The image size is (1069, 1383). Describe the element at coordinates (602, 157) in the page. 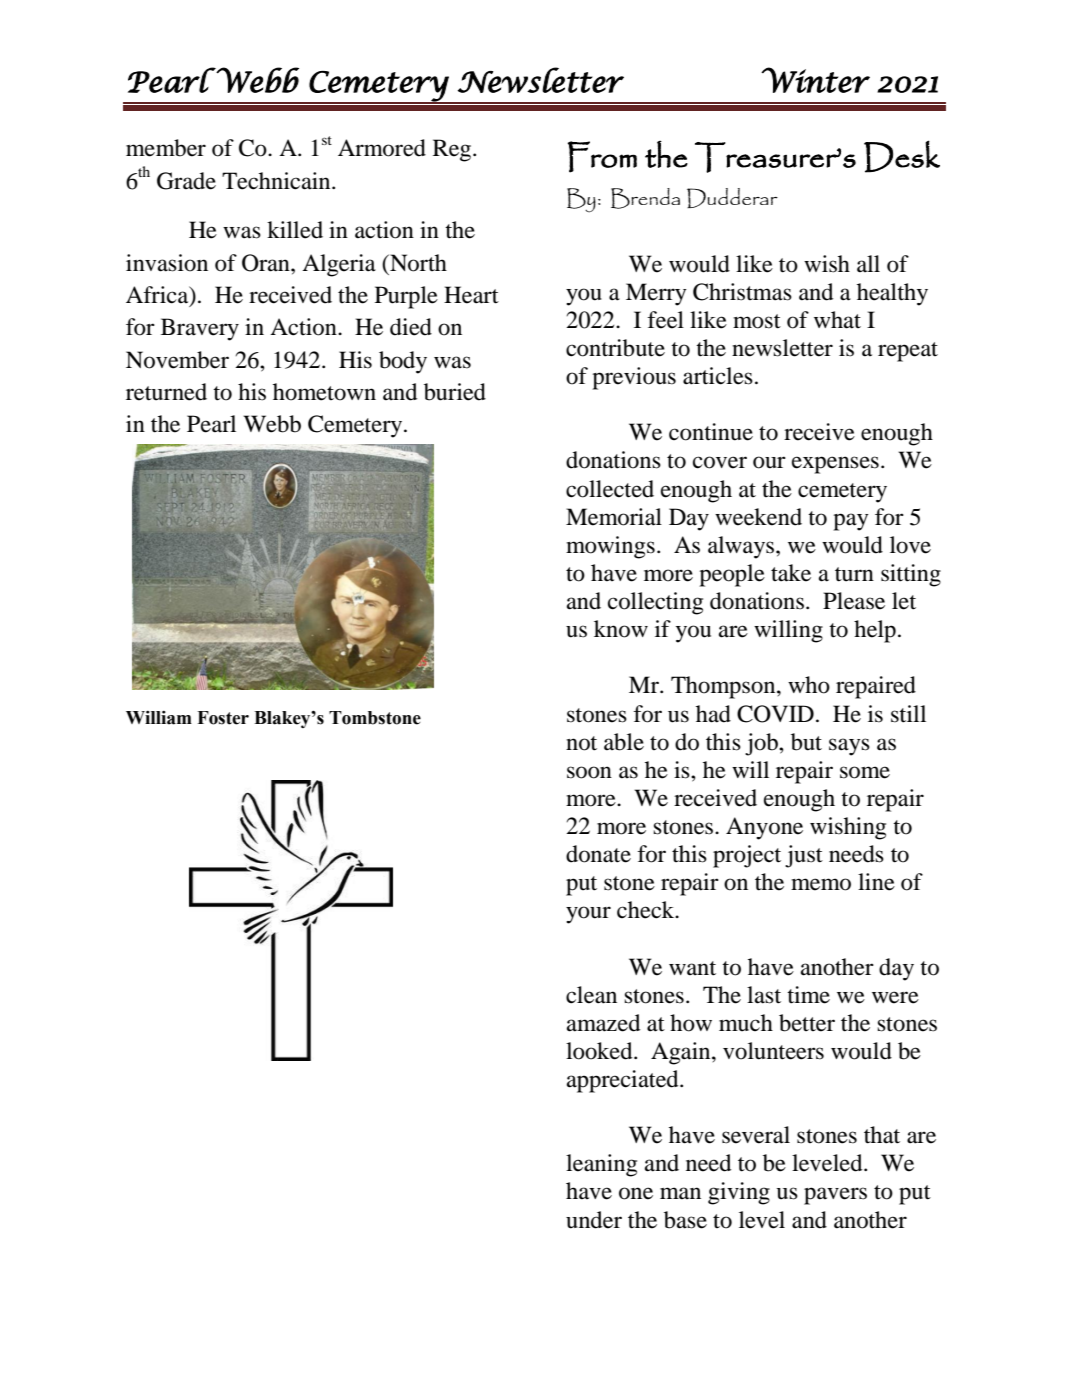

I see `From` at that location.
